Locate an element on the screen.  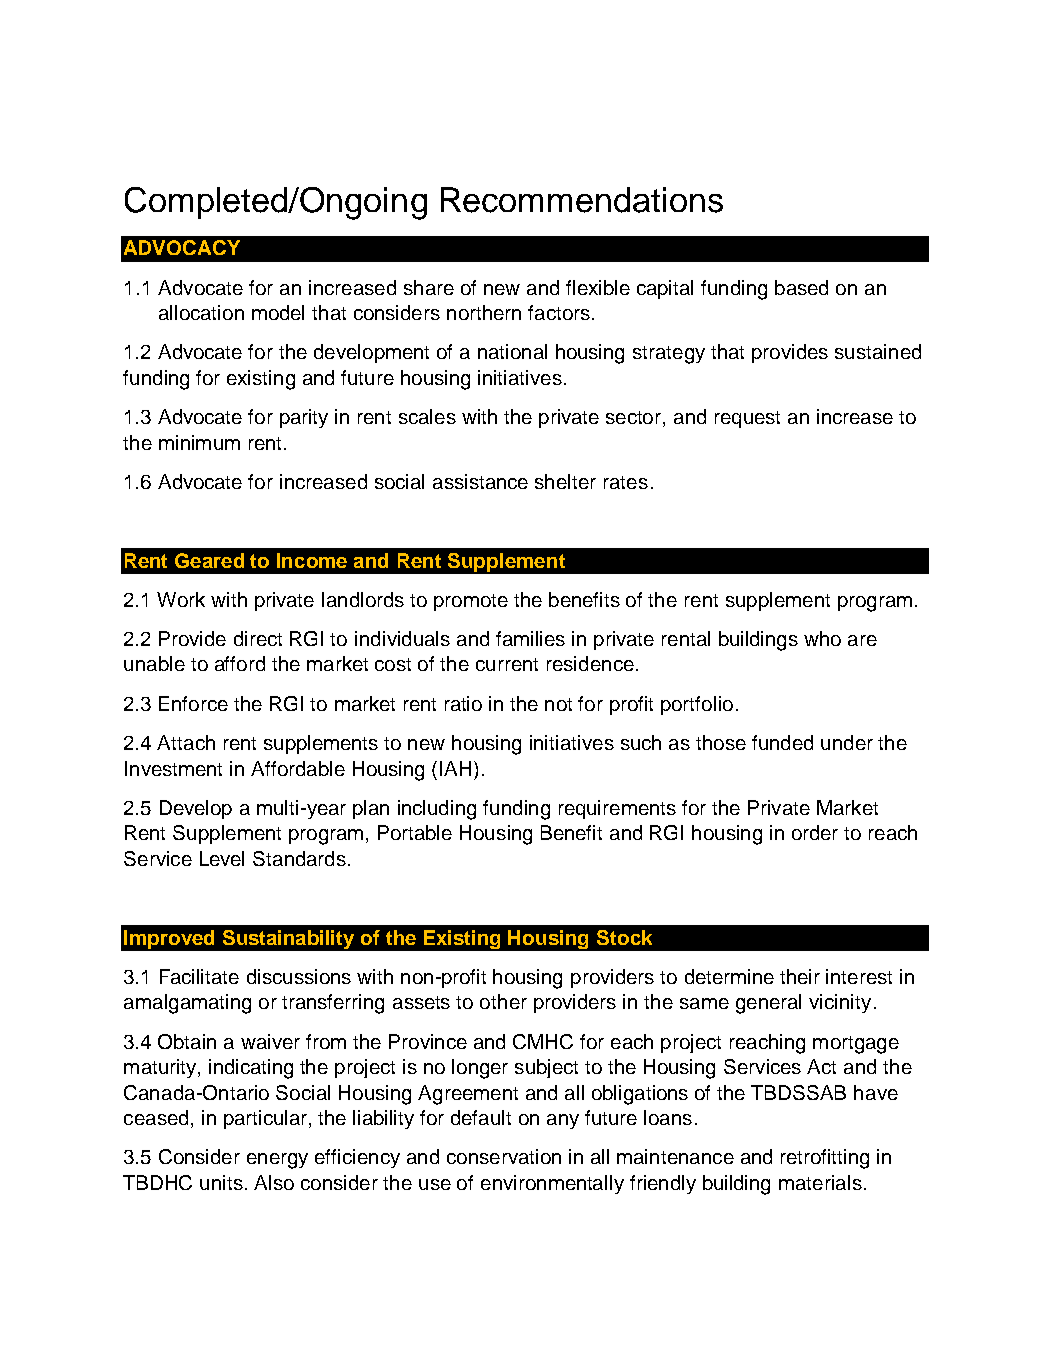
not is located at coordinates (558, 704).
